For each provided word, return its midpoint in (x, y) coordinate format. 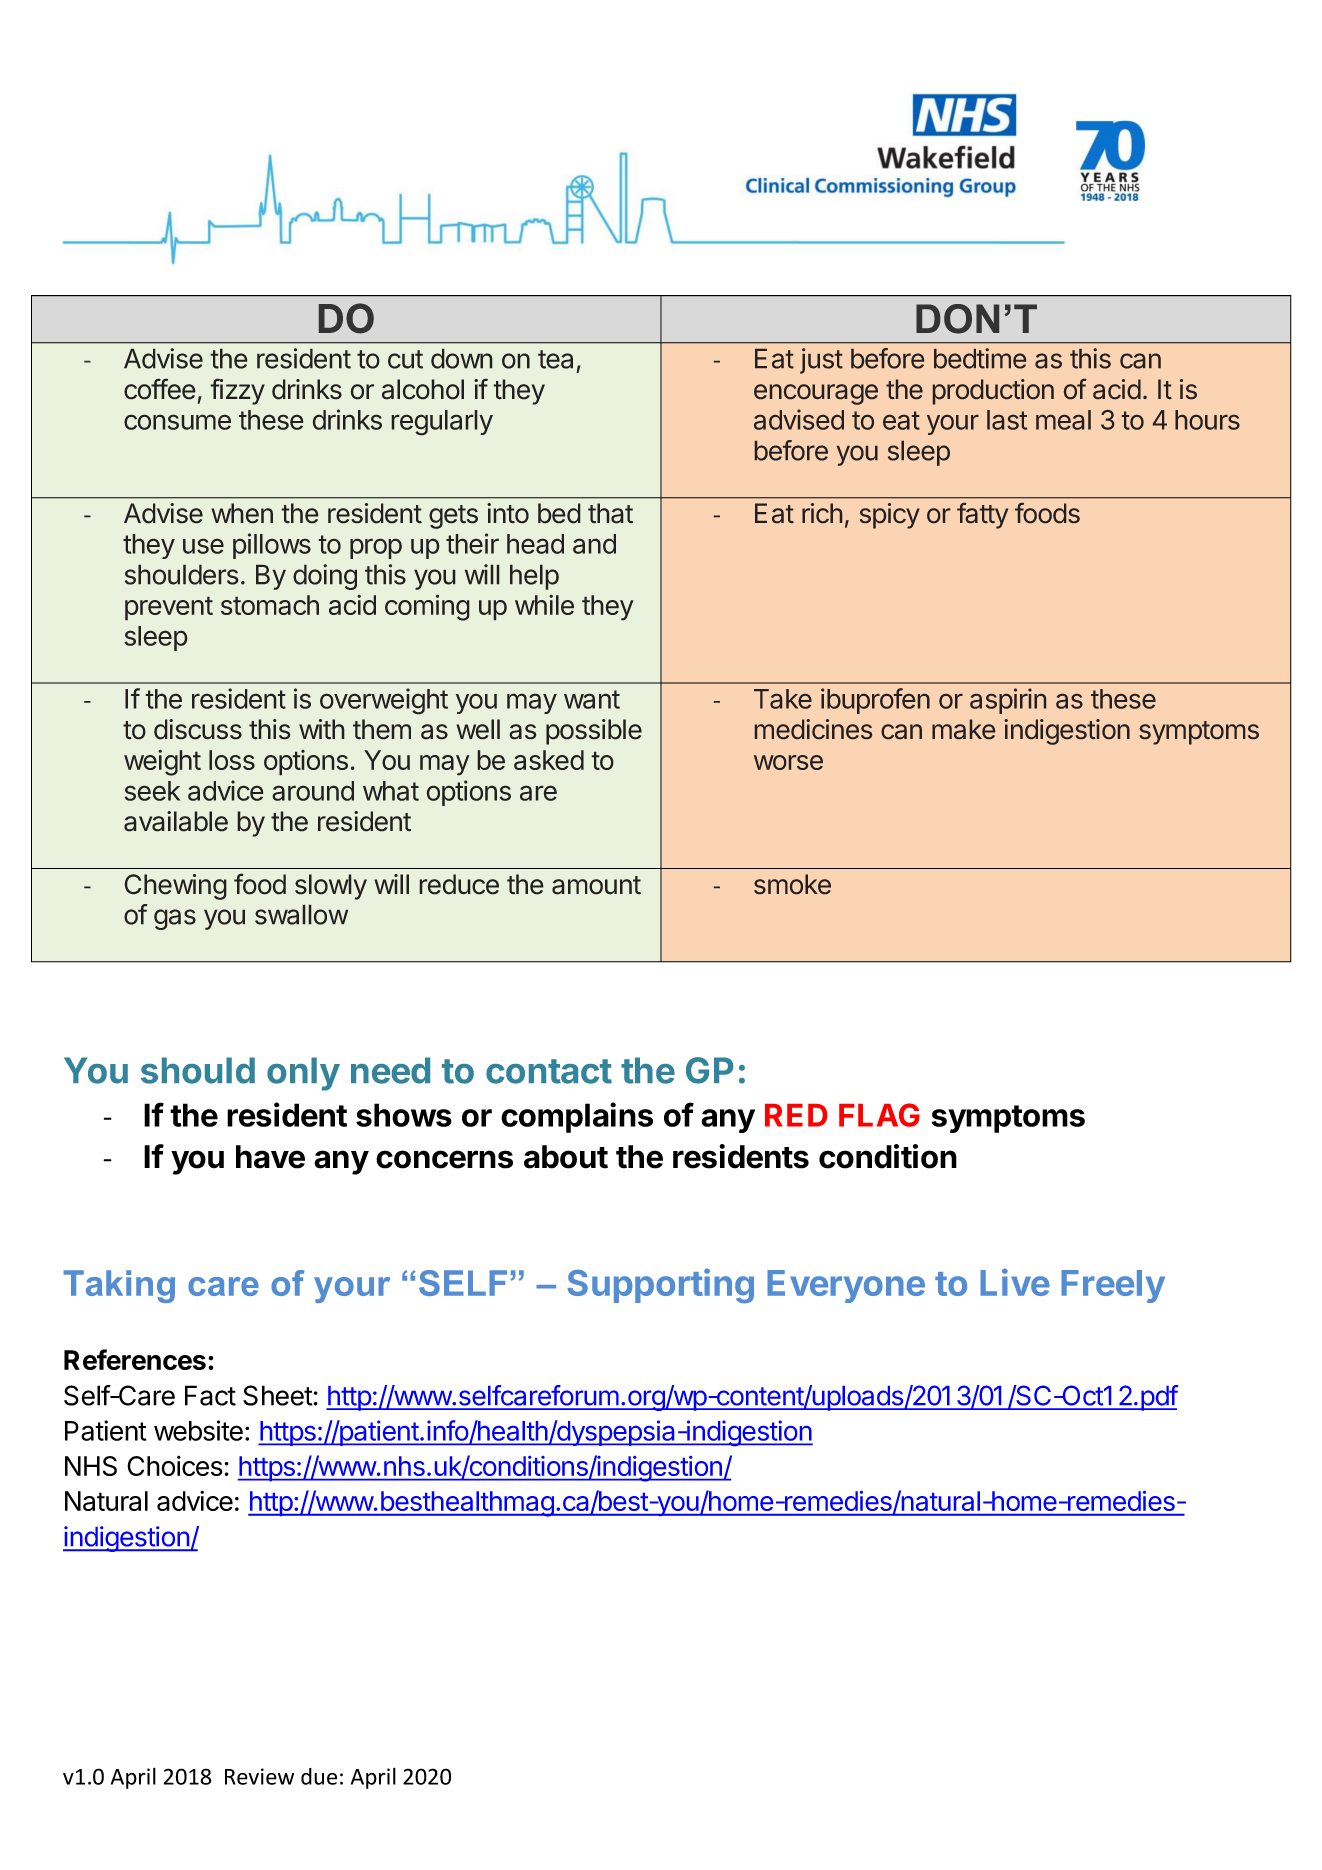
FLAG (879, 1115)
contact (549, 1071)
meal (1063, 420)
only (303, 1074)
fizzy (237, 391)
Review (259, 1776)
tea (555, 359)
